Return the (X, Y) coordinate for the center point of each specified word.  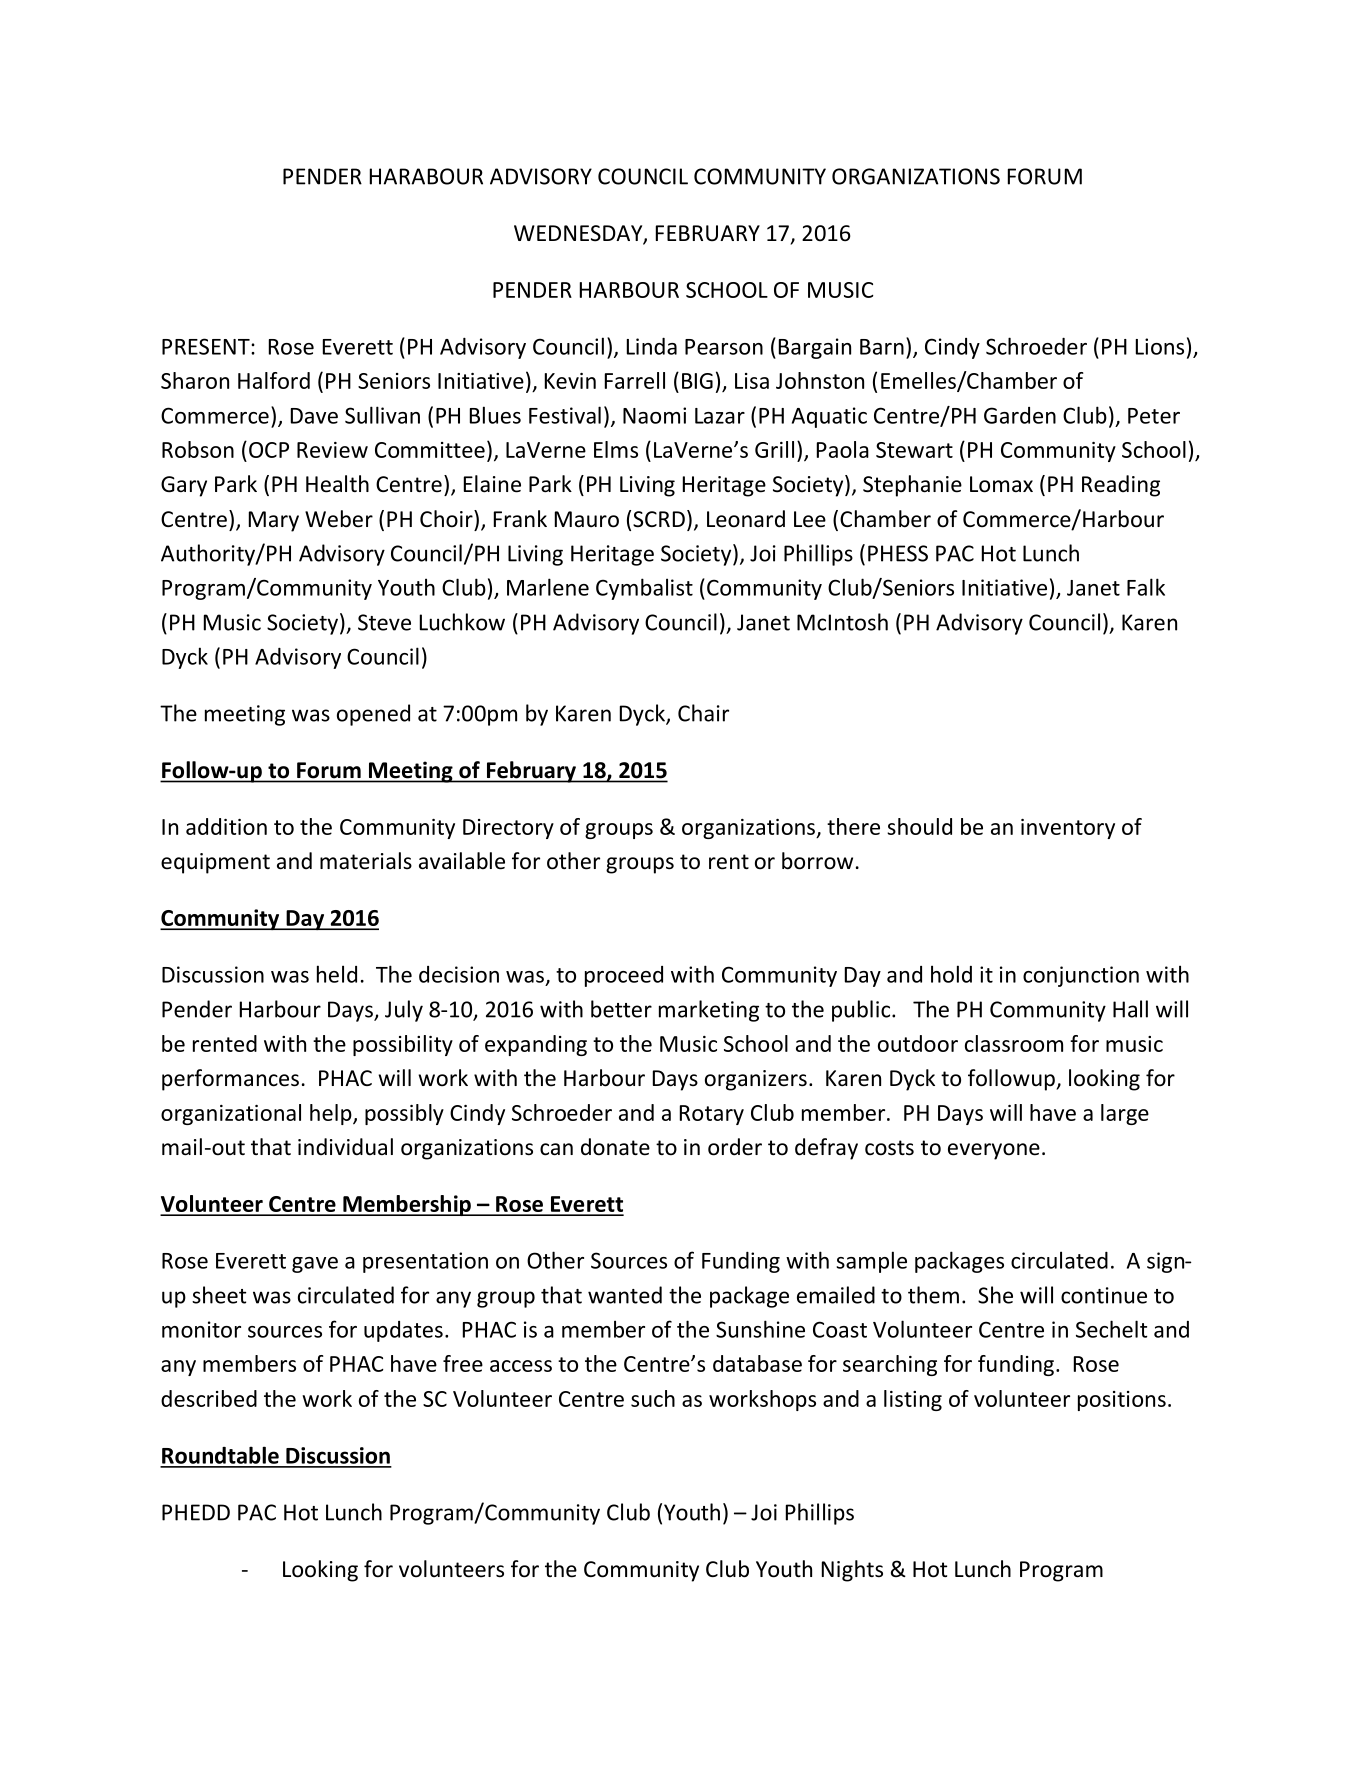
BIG (697, 381)
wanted (625, 1295)
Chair (703, 713)
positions (1122, 1401)
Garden (1020, 415)
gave (315, 1265)
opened (373, 715)
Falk (1146, 587)
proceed (624, 976)
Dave (314, 416)
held (337, 974)
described (209, 1398)
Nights (852, 1571)
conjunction (1081, 976)
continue (1104, 1295)
